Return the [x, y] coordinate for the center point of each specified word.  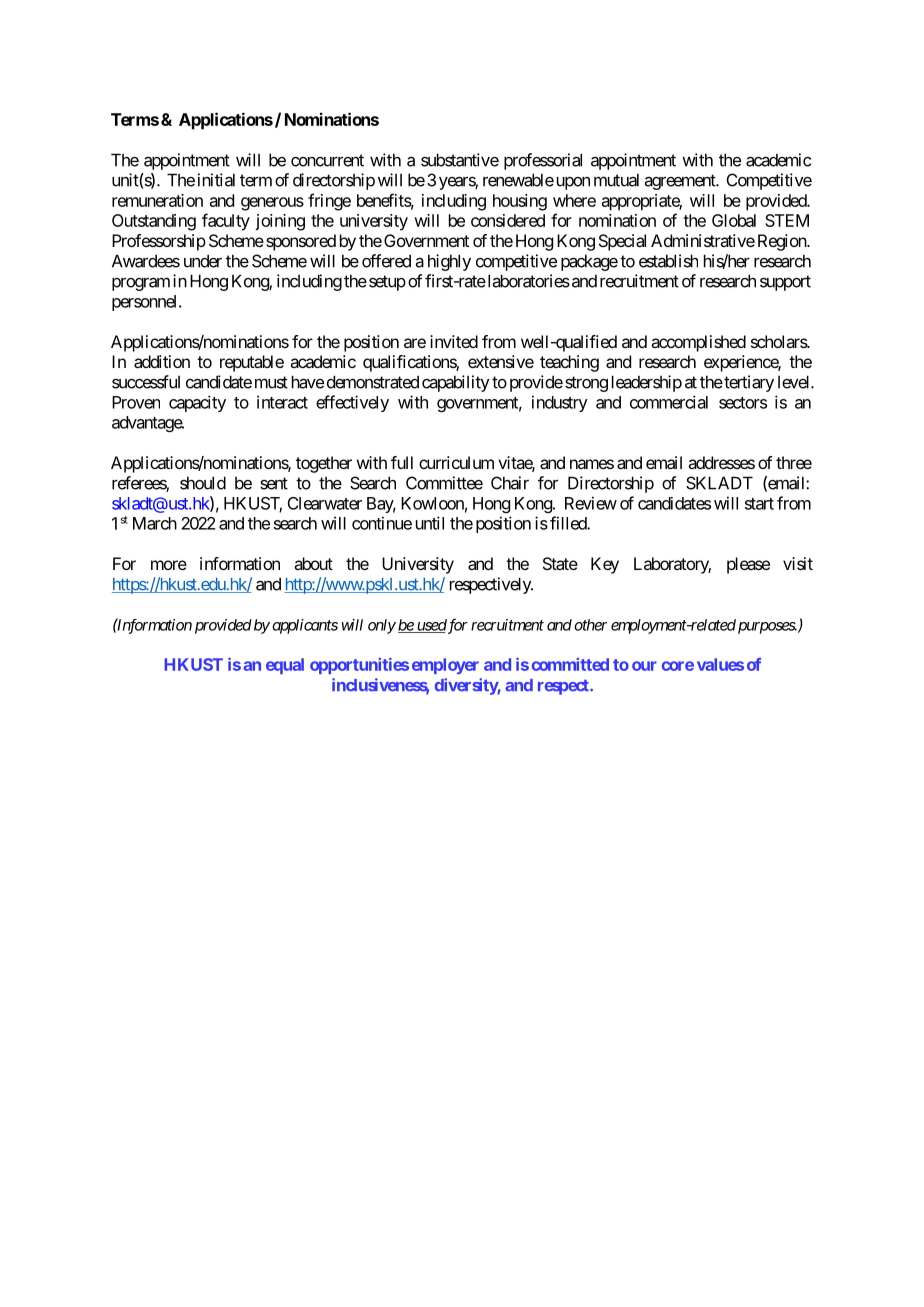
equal [285, 666]
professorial [543, 161]
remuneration [157, 200]
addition [162, 361]
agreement [681, 182]
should [203, 483]
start [759, 504]
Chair [510, 483]
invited [454, 341]
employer [445, 666]
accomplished [698, 343]
